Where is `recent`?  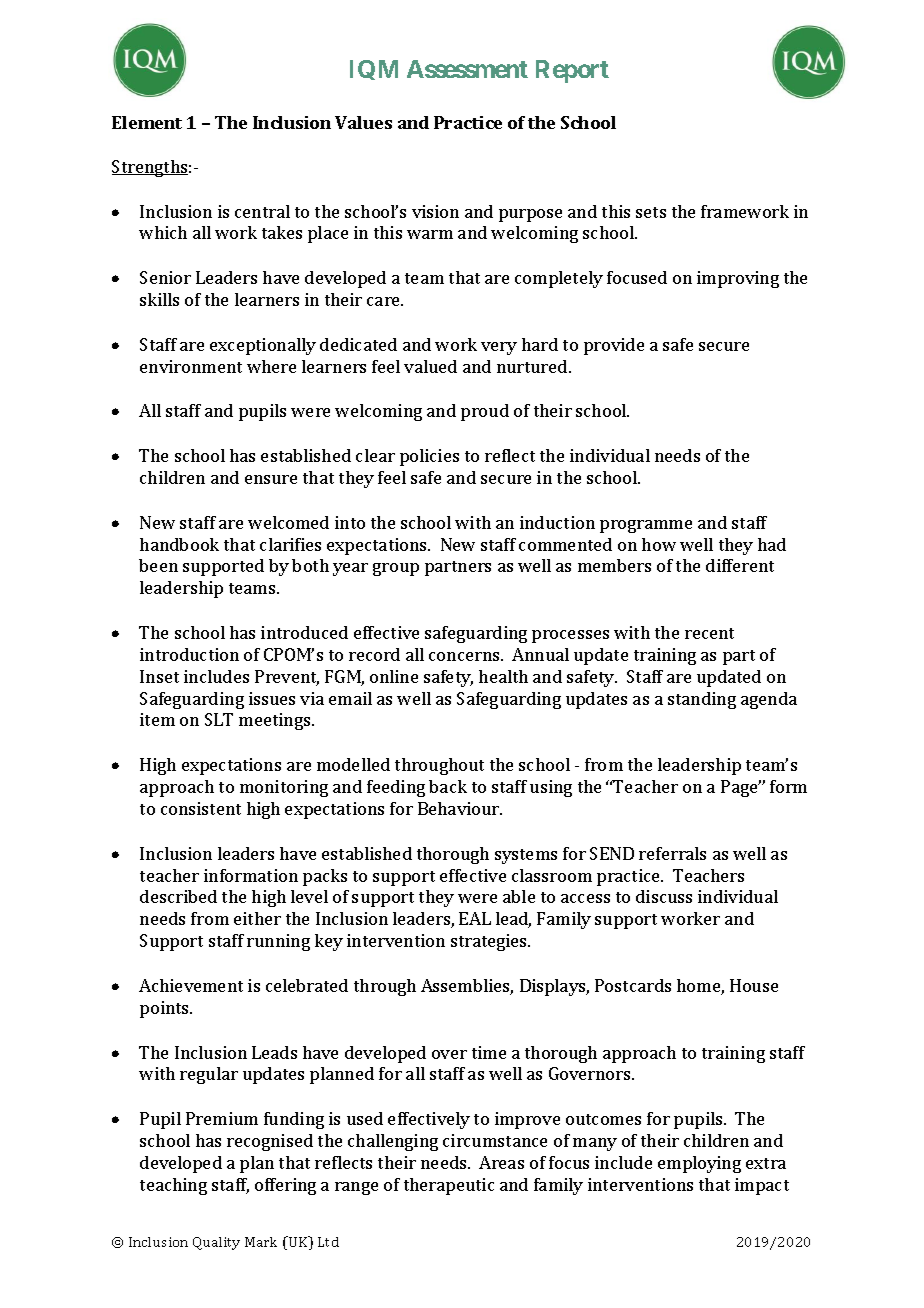
recent is located at coordinates (709, 633).
